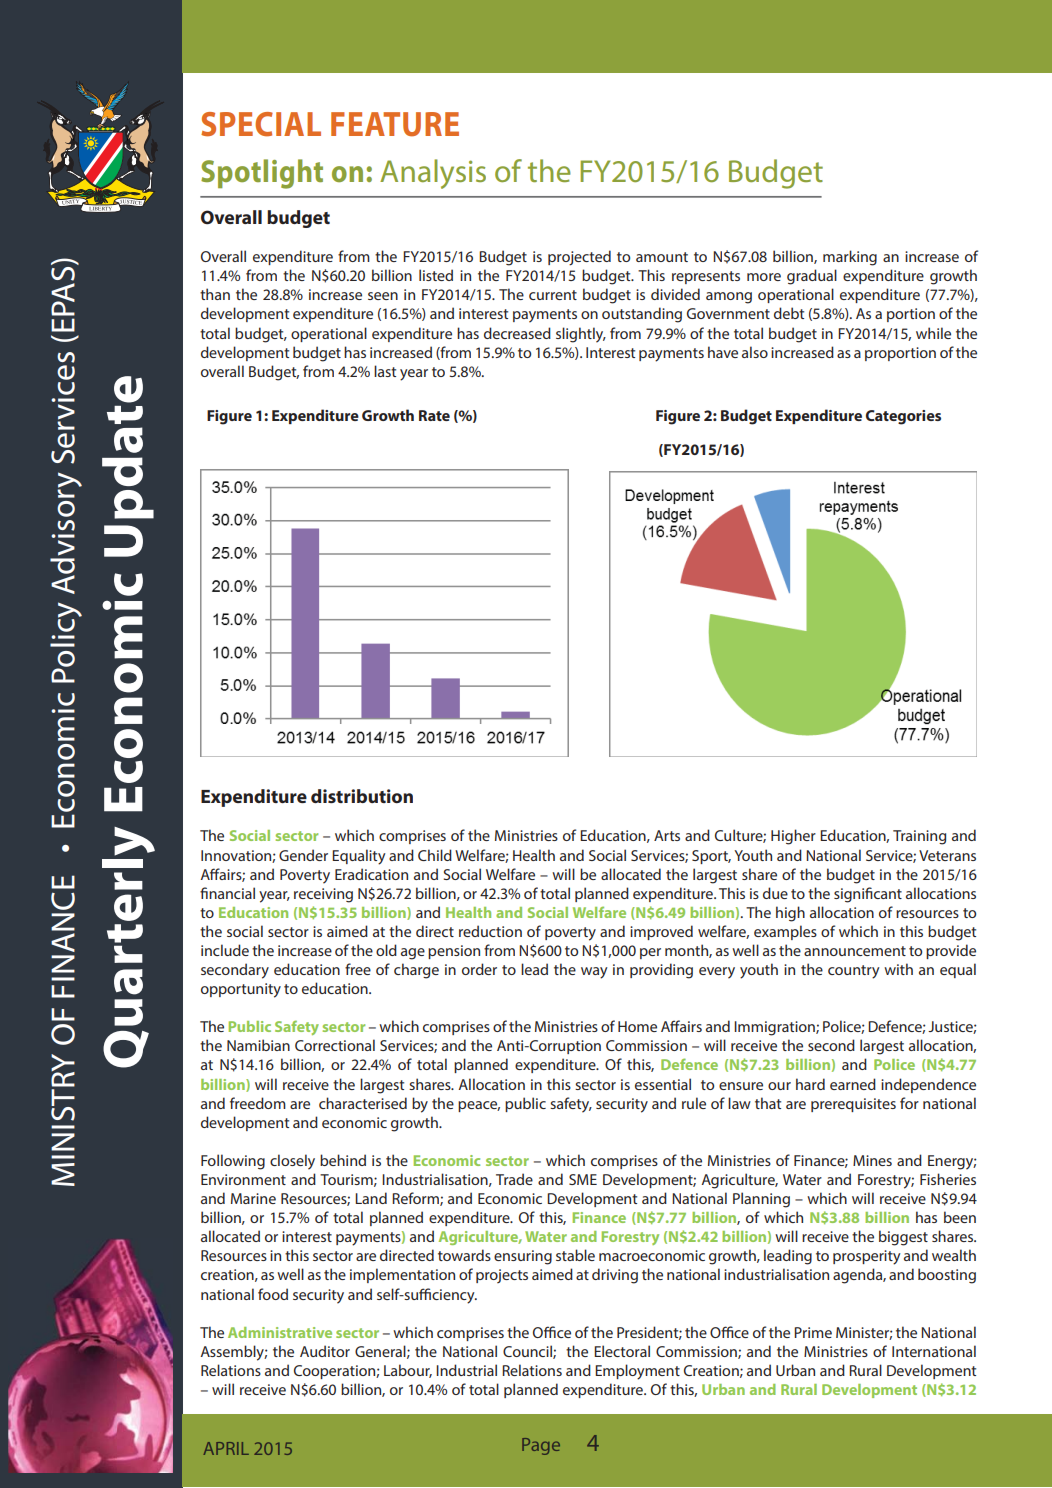  Describe the element at coordinates (667, 835) in the screenshot. I see `Arts` at that location.
